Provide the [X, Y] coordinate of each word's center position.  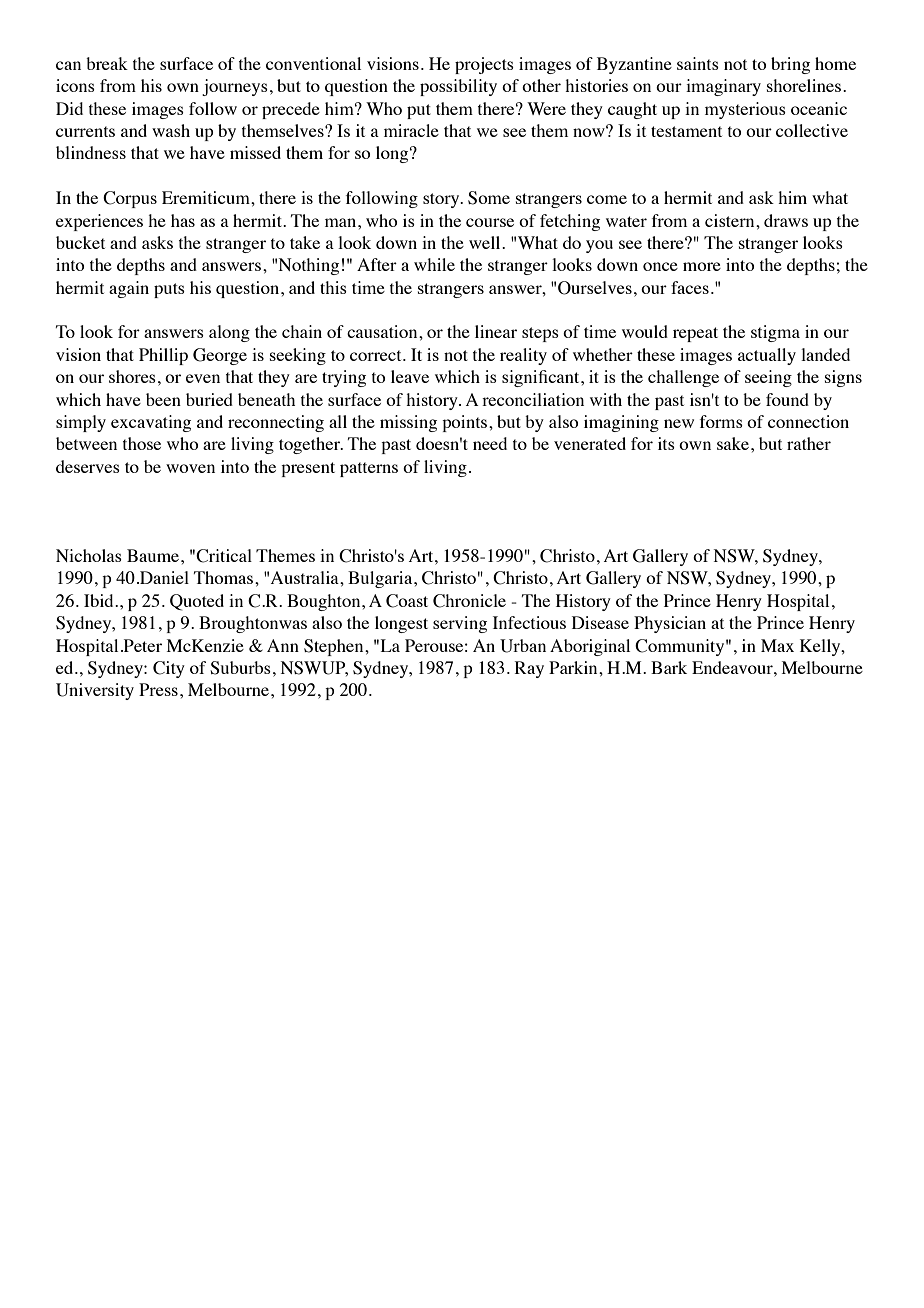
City [169, 669]
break [107, 63]
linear [496, 331]
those [142, 443]
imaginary [723, 87]
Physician [670, 624]
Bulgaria [381, 579]
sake [734, 443]
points [466, 423]
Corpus [130, 199]
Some [489, 198]
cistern [731, 220]
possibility [458, 87]
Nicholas [89, 555]
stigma [775, 333]
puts [169, 290]
